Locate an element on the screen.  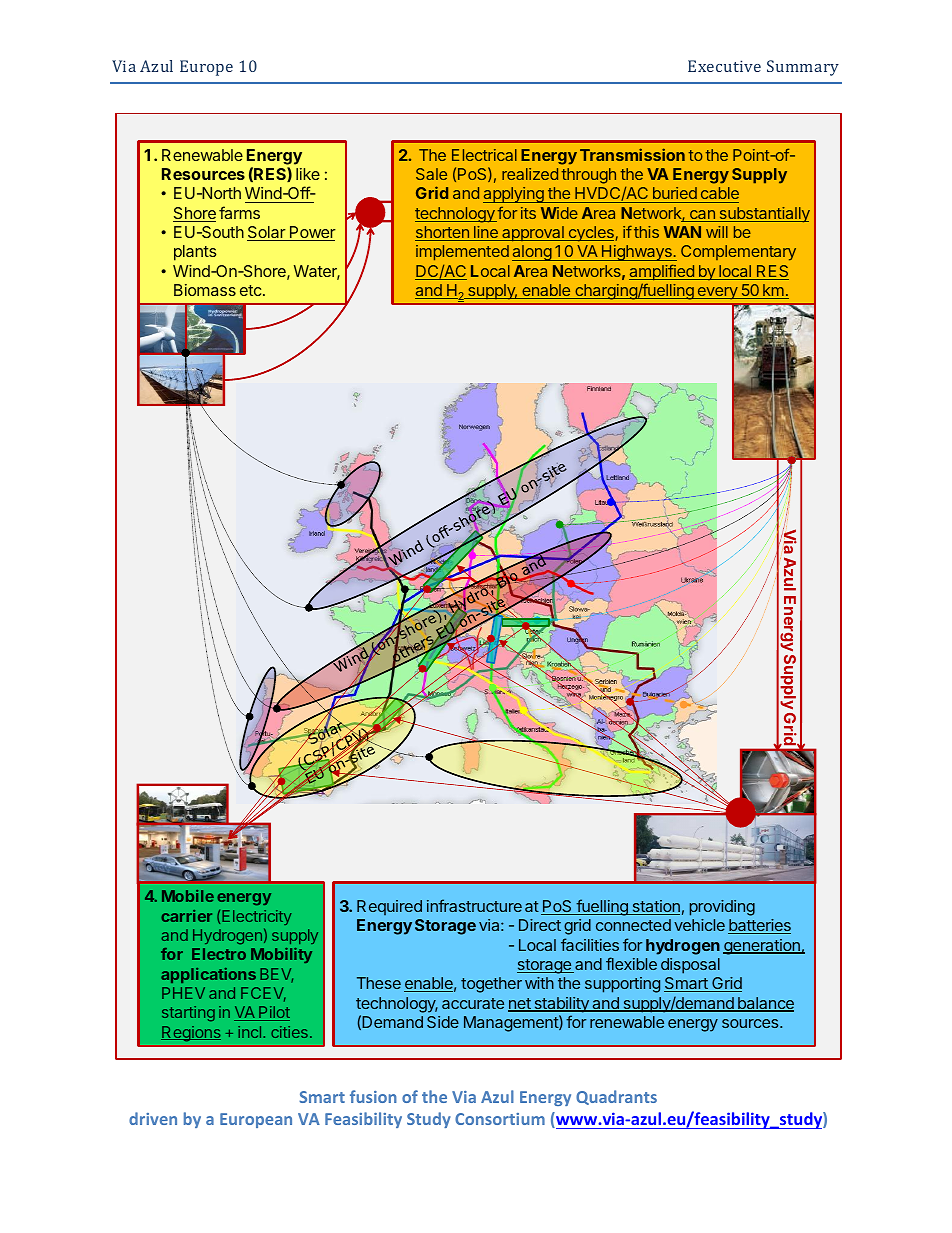
Mobile is located at coordinates (188, 896).
